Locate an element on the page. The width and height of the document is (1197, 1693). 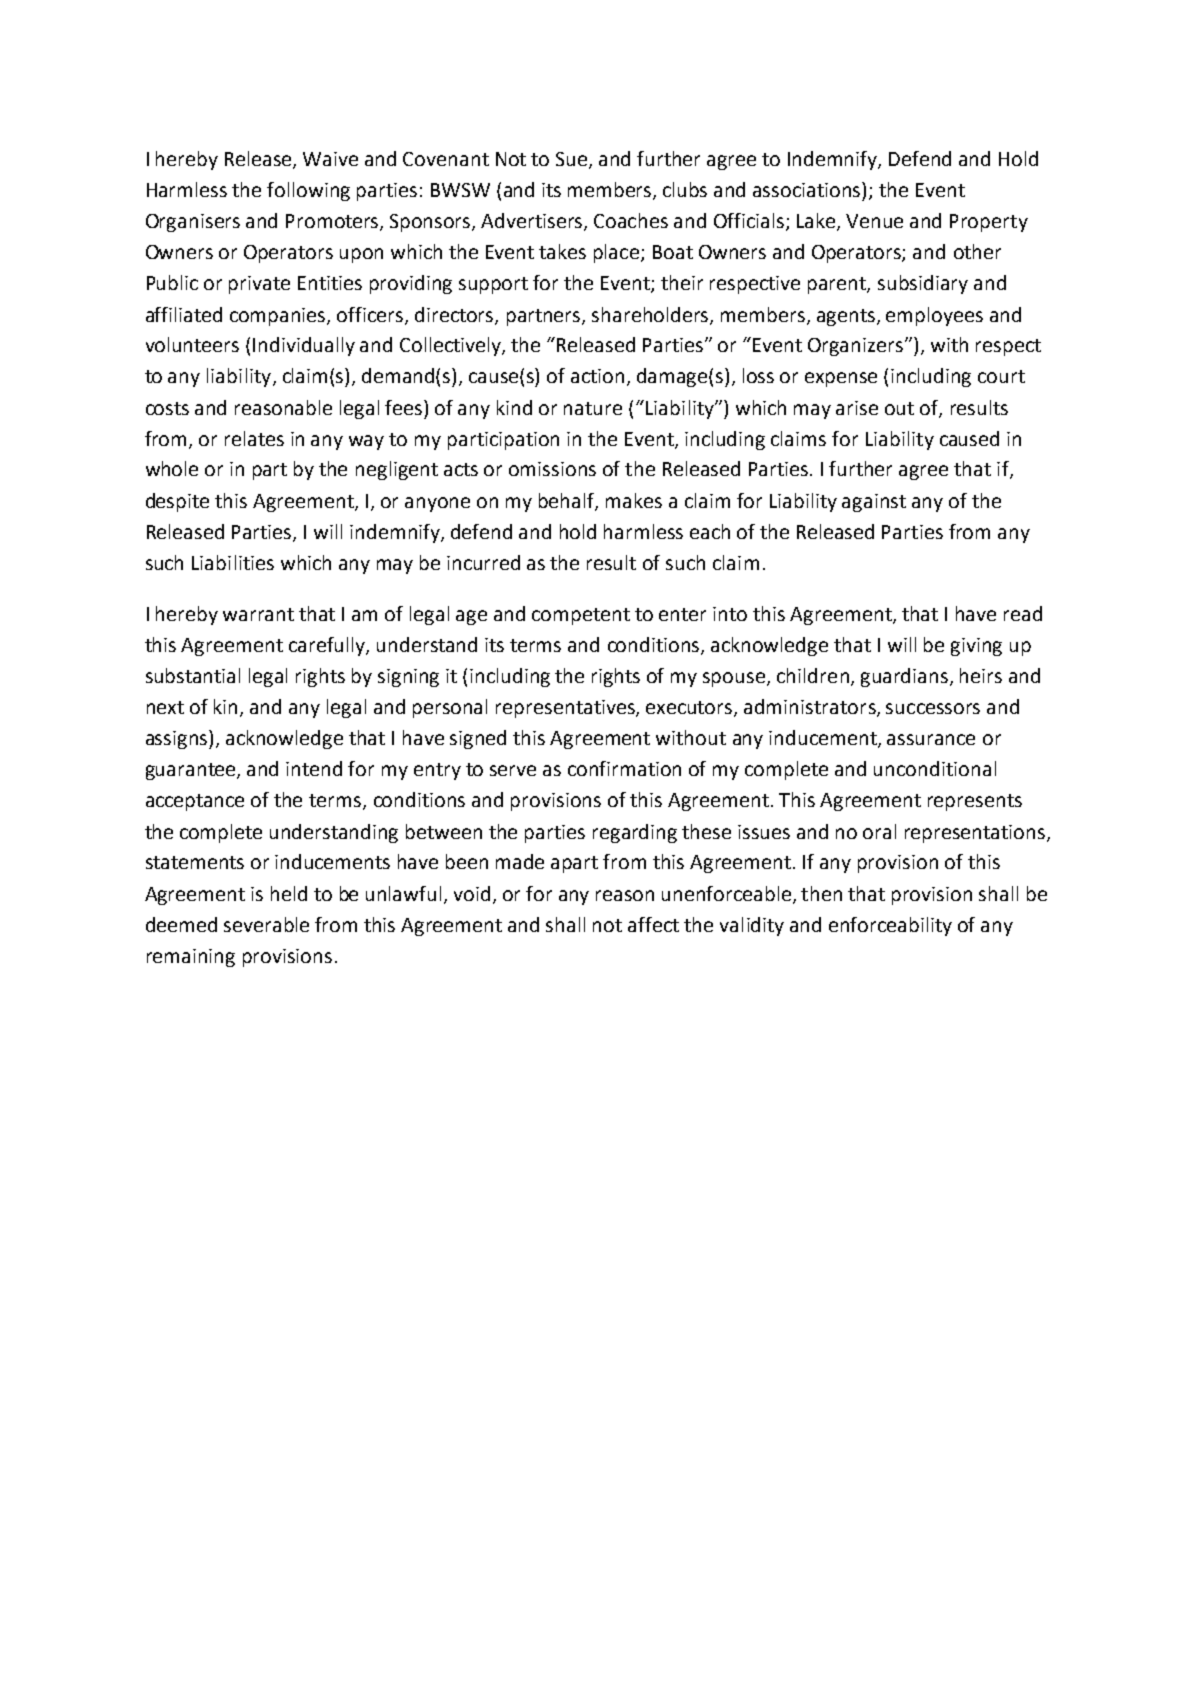
following is located at coordinates (308, 191).
